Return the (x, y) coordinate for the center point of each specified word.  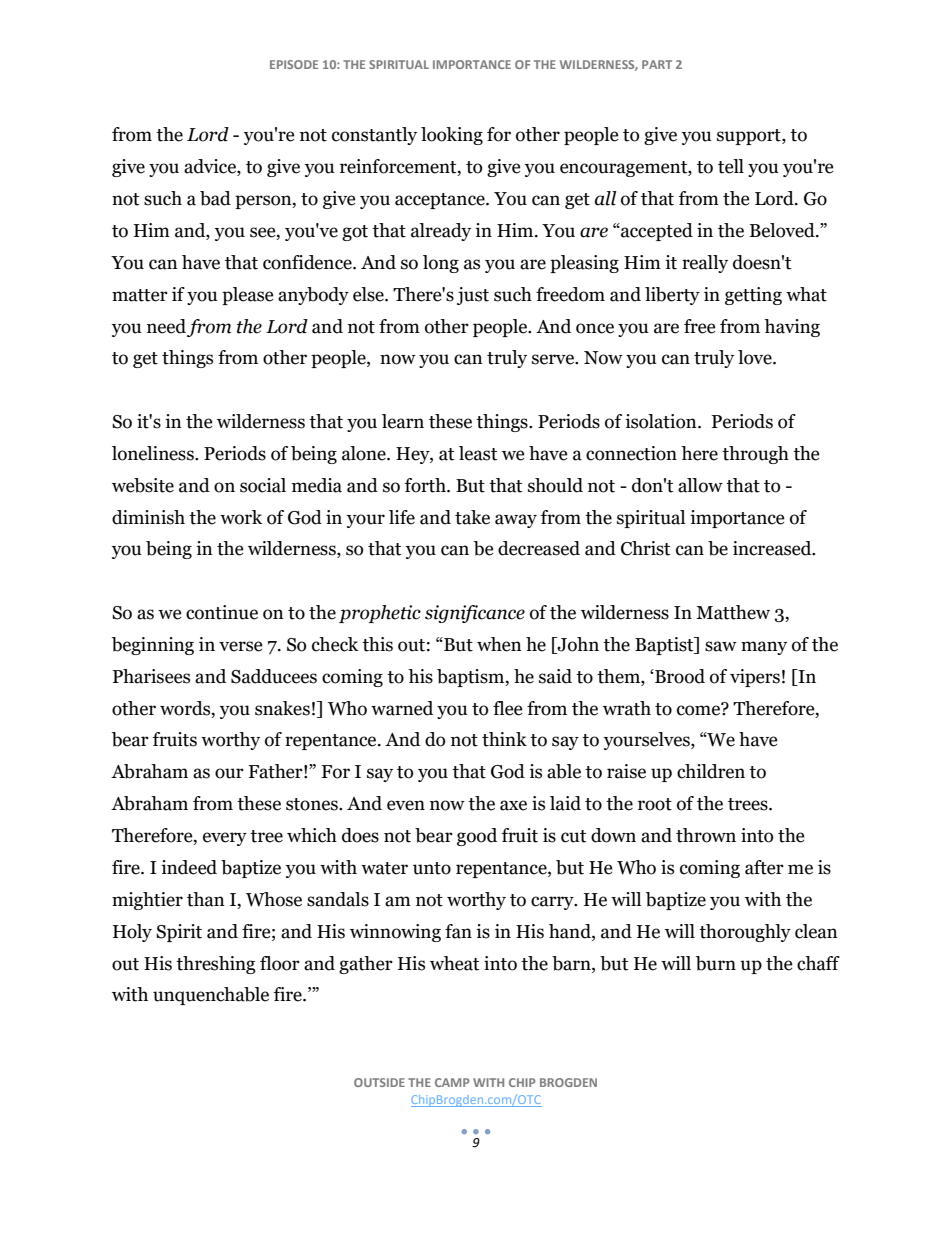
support (750, 137)
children (711, 771)
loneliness (154, 453)
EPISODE (294, 64)
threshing (216, 965)
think (504, 739)
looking (452, 136)
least (478, 453)
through (755, 455)
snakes (282, 708)
